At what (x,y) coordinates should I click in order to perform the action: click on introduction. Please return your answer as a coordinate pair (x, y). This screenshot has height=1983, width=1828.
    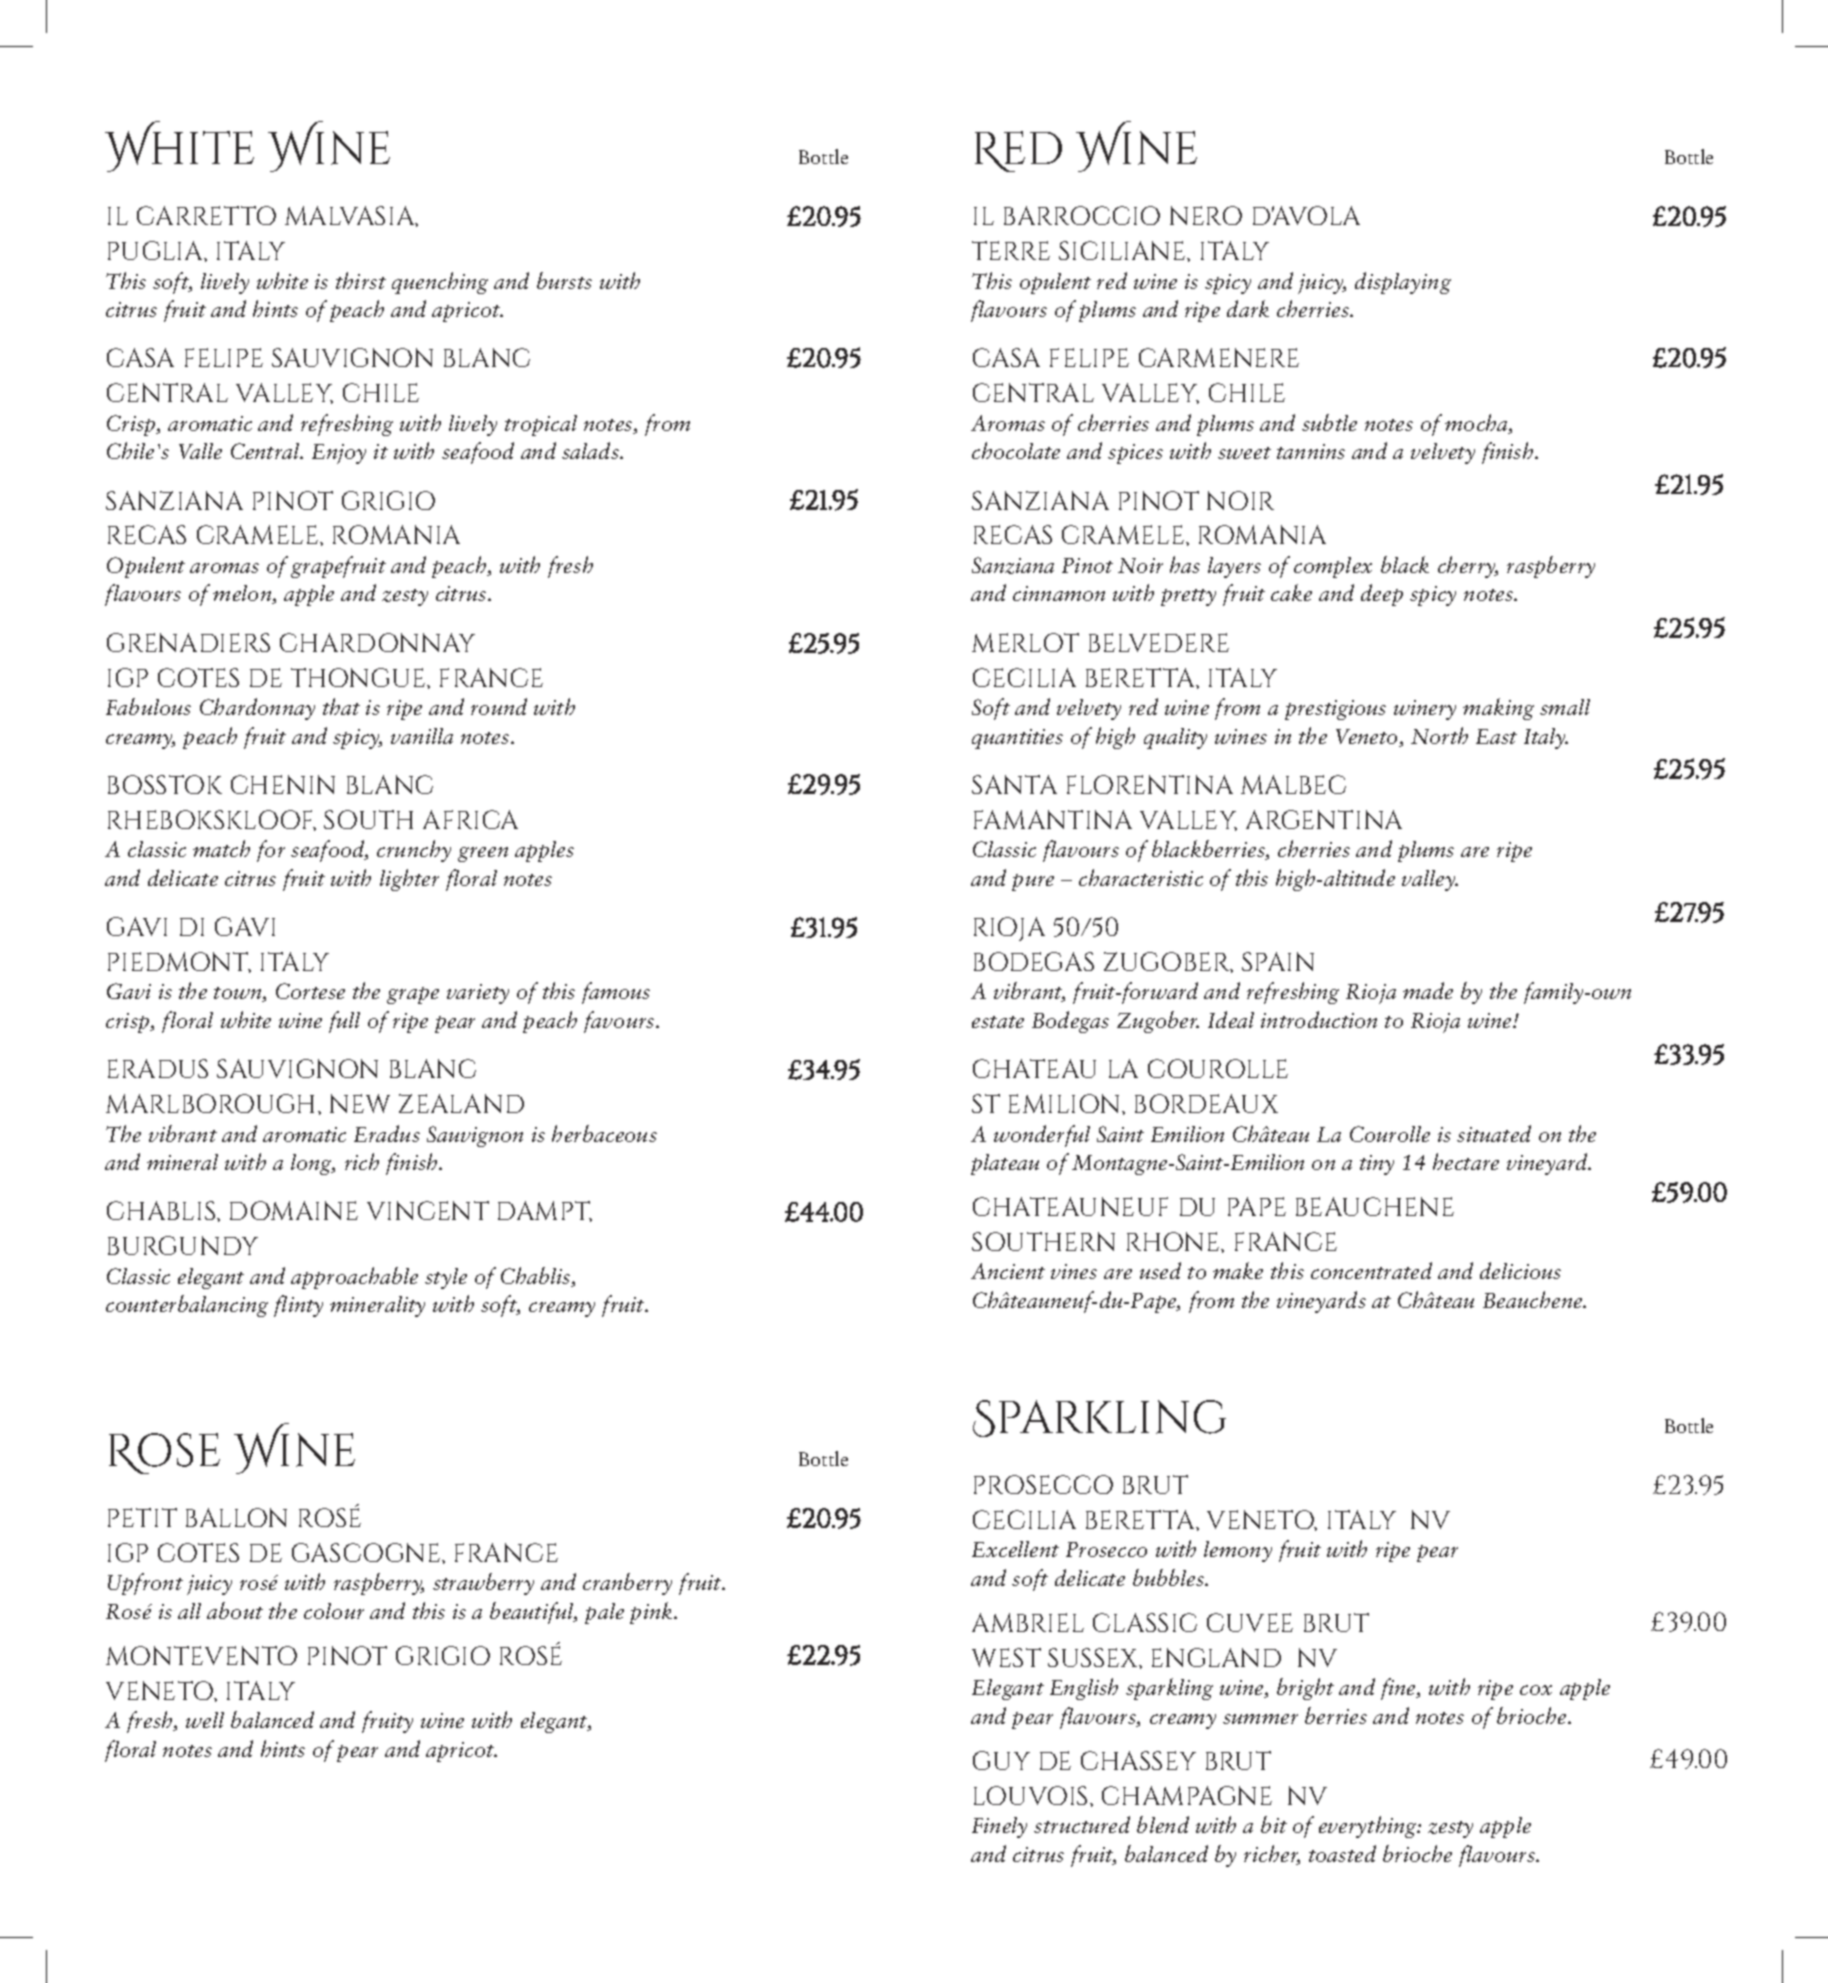
    Looking at the image, I should click on (1319, 1019).
